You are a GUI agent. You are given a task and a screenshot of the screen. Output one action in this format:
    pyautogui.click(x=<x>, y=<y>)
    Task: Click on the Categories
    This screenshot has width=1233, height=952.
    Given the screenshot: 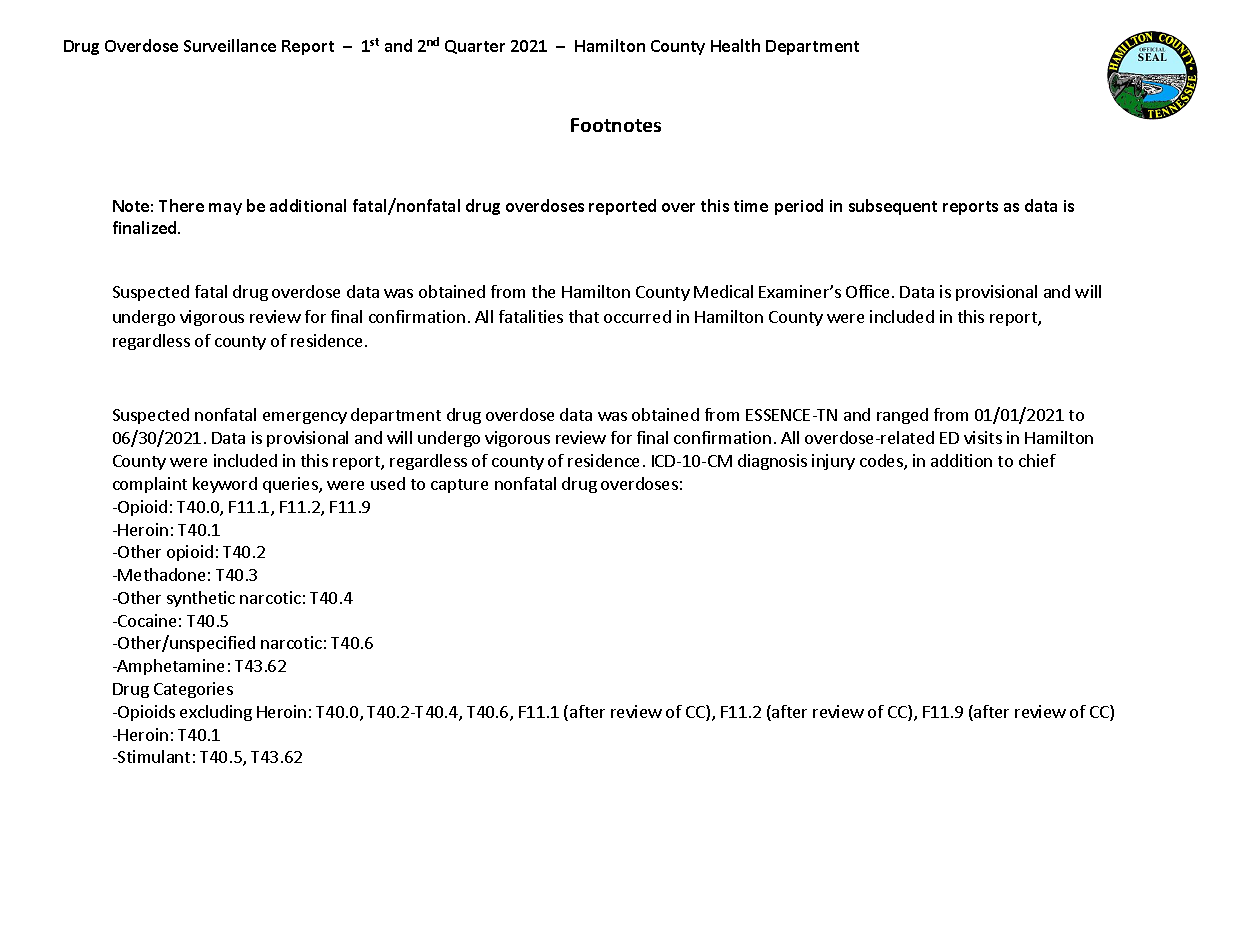 What is the action you would take?
    pyautogui.click(x=193, y=690)
